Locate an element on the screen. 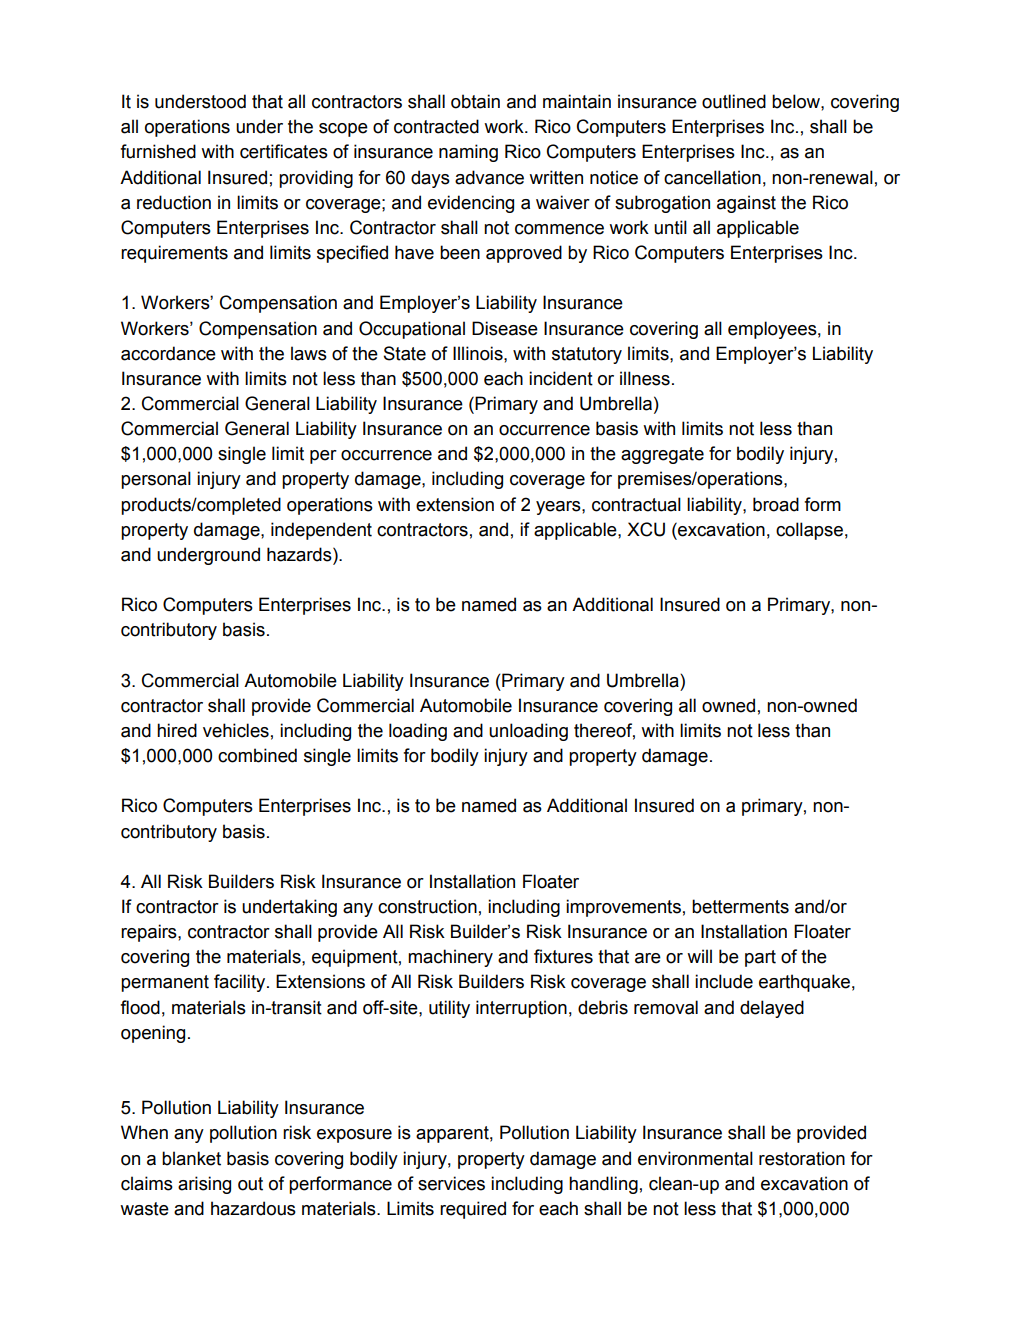 The image size is (1027, 1328). construction is located at coordinates (427, 906).
